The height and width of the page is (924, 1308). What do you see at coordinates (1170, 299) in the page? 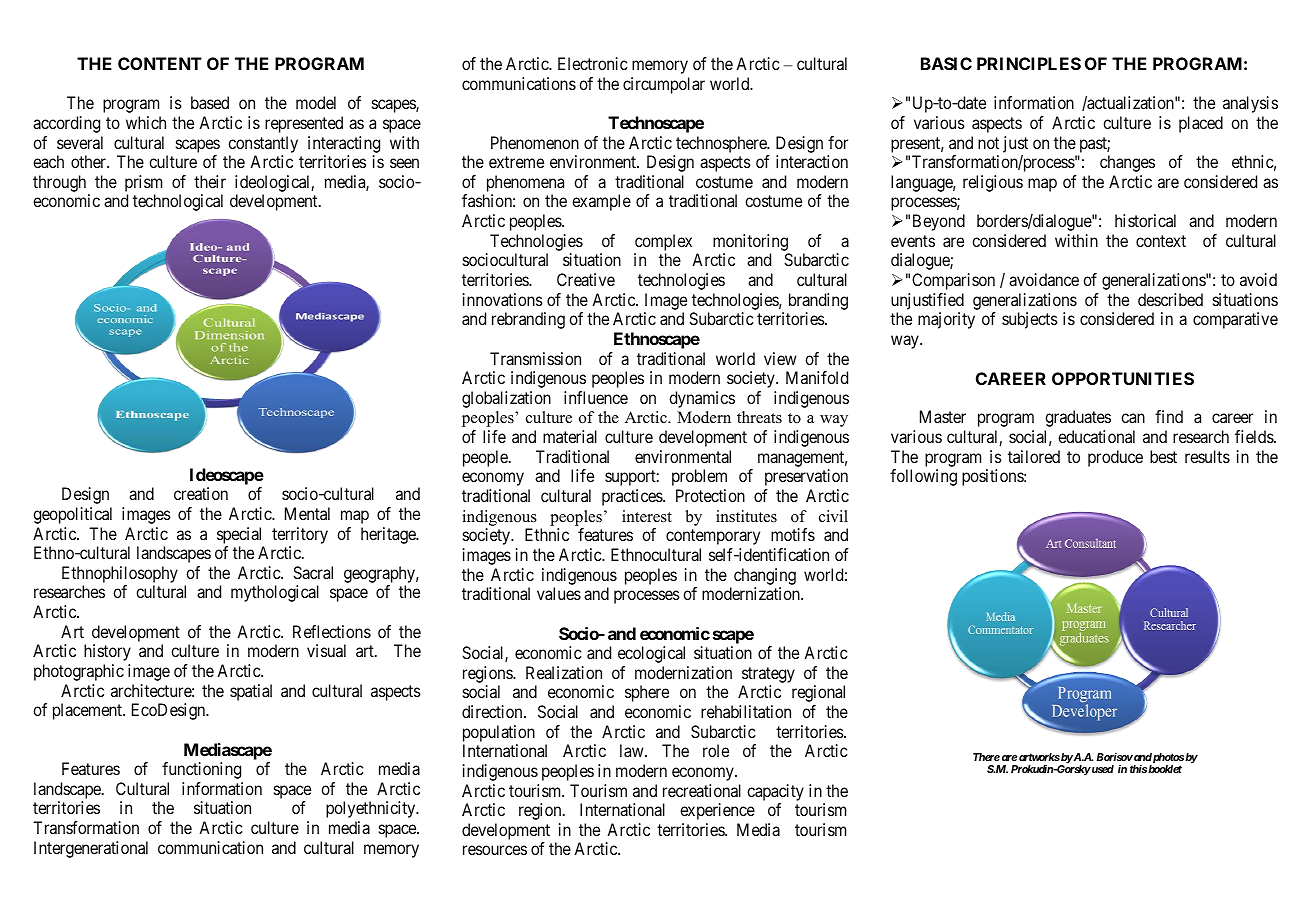
I see `described` at bounding box center [1170, 299].
